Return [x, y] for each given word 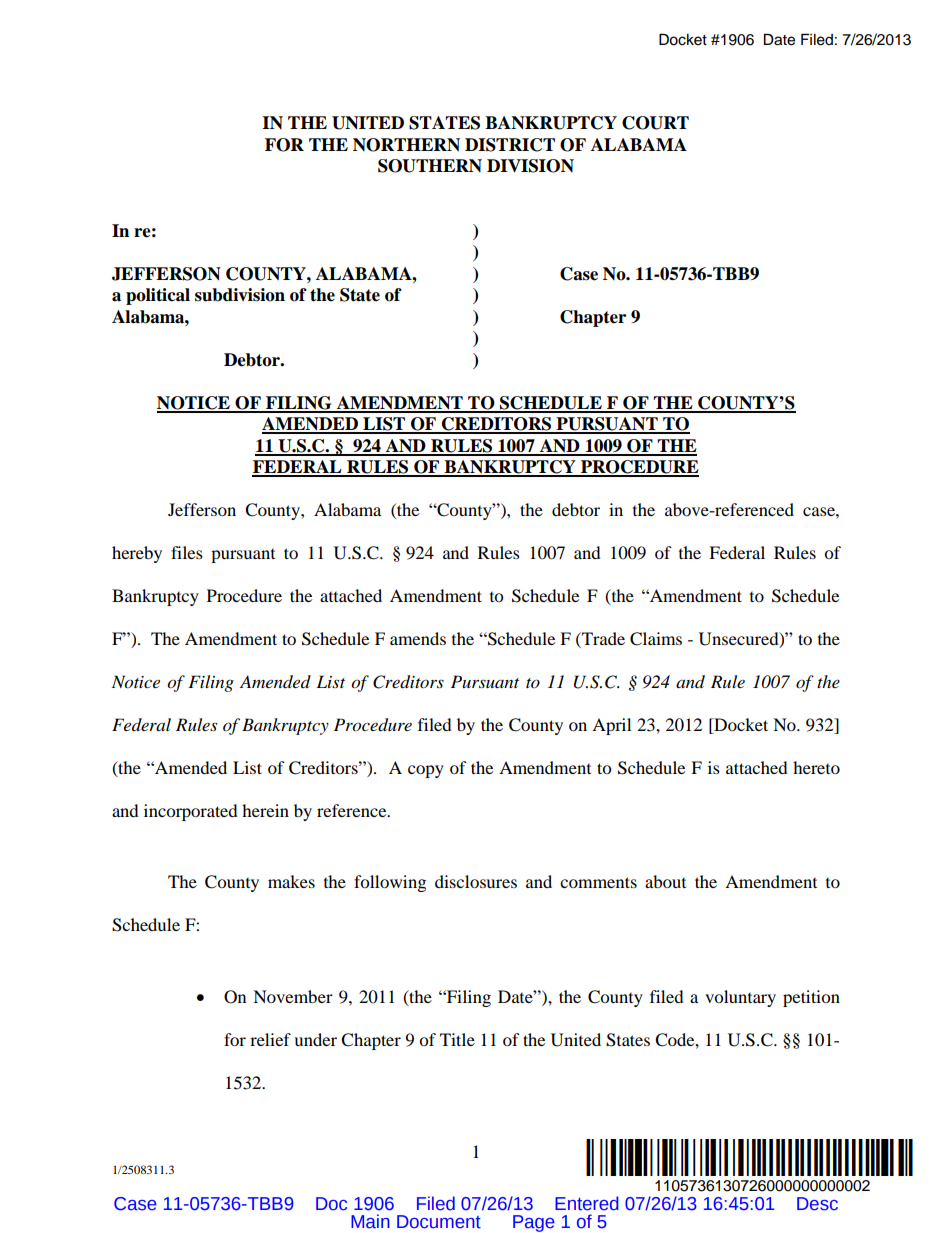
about [665, 881]
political [158, 296]
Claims [656, 639]
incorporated [191, 812]
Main [370, 1221]
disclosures [476, 881]
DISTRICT [510, 145]
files [187, 552]
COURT [655, 123]
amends [418, 638]
